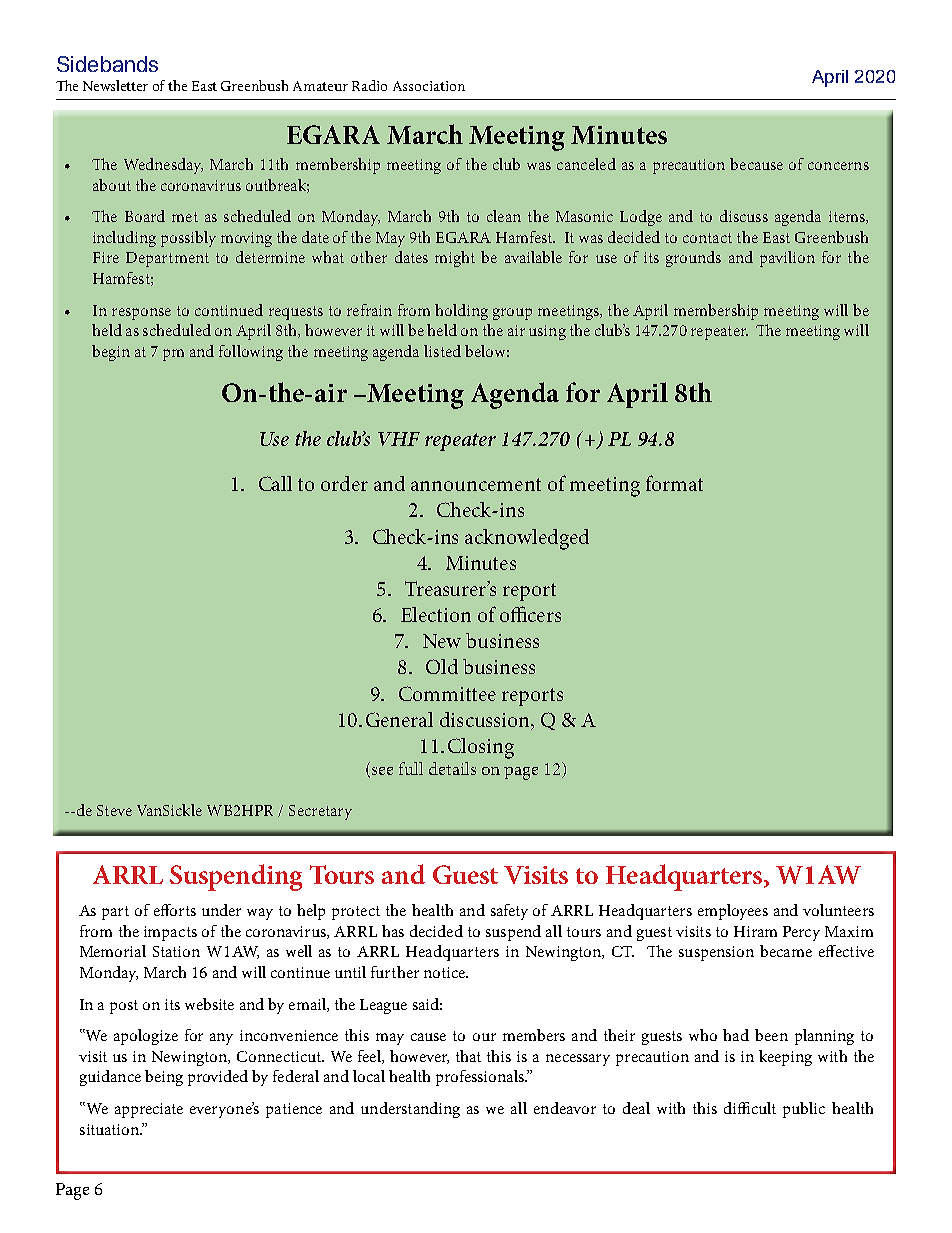 This document has width=952, height=1233. What do you see at coordinates (838, 166) in the document?
I see `concerns` at bounding box center [838, 166].
